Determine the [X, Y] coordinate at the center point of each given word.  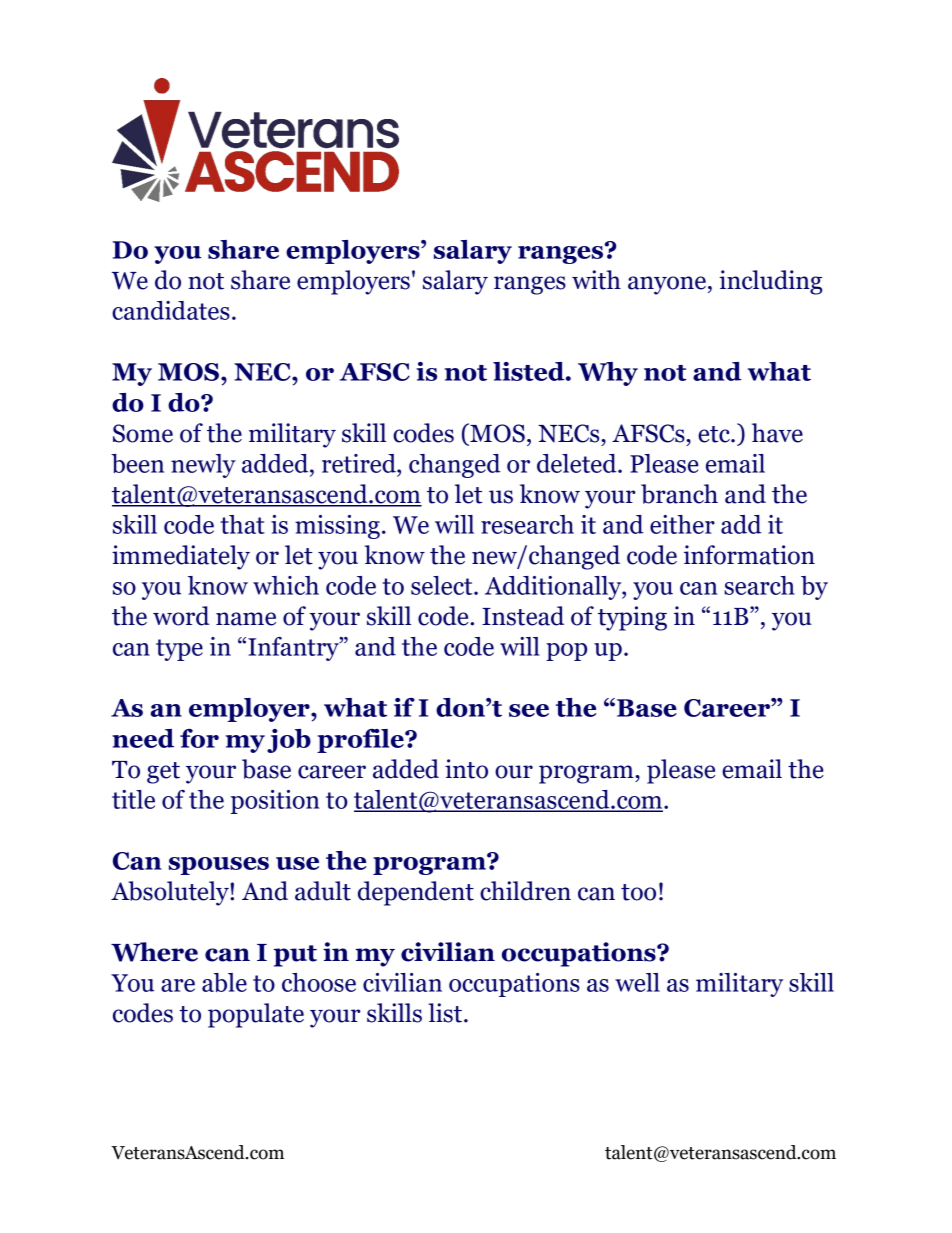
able [224, 982]
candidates [171, 310]
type [179, 650]
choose [319, 982]
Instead [523, 616]
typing [632, 618]
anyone [667, 285]
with [596, 280]
